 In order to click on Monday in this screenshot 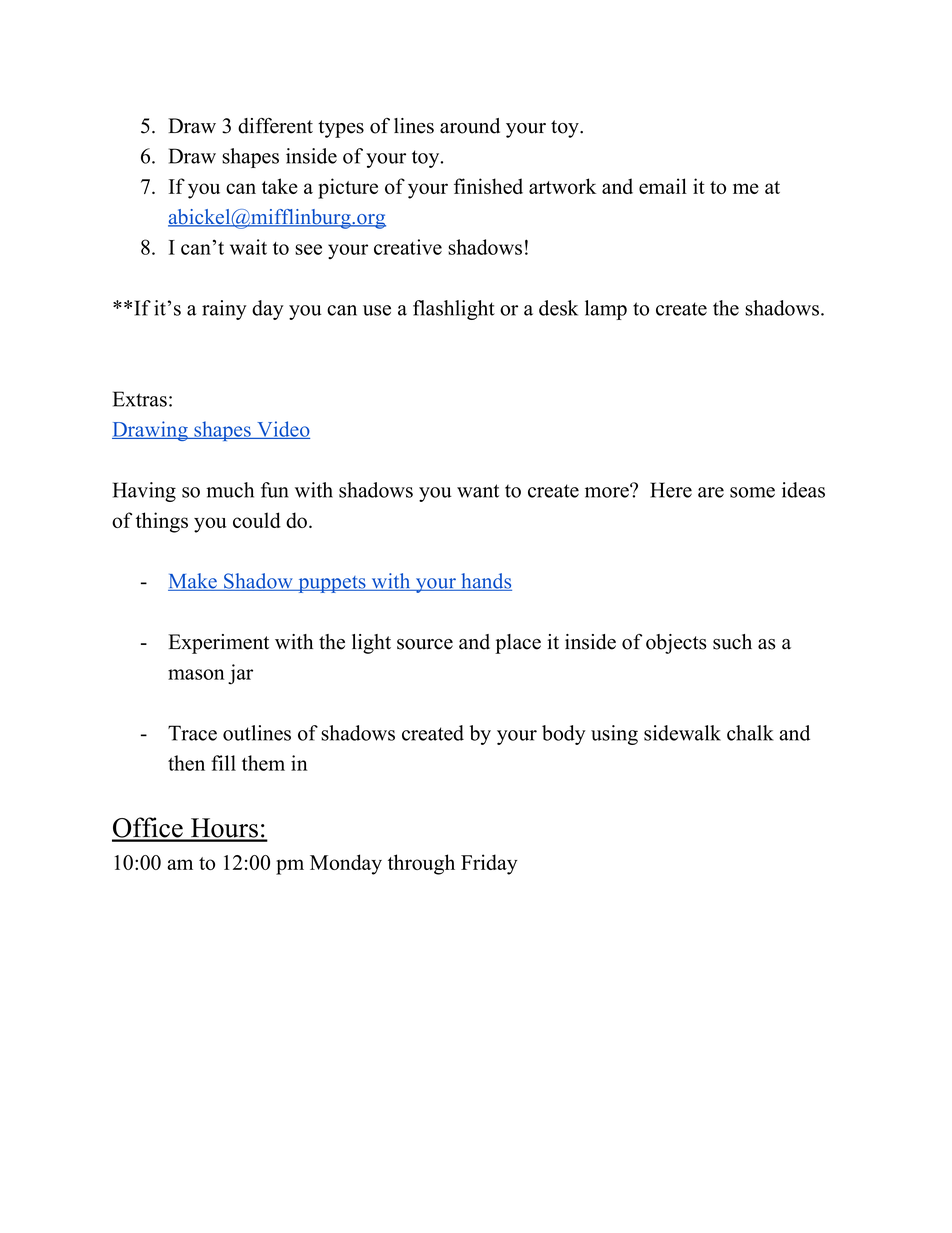, I will do `click(346, 864)`.
